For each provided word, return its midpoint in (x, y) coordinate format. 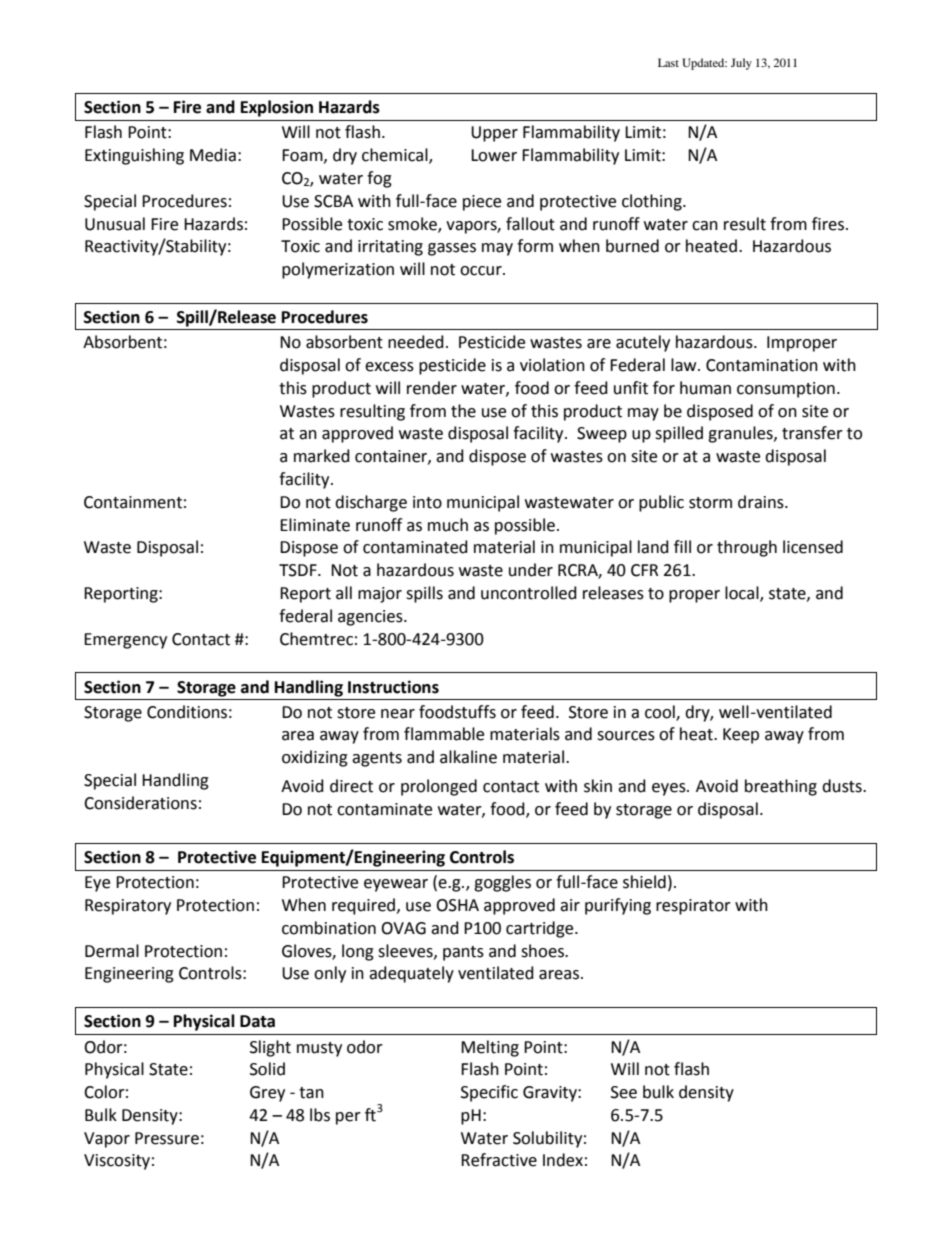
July (741, 64)
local (743, 594)
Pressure (167, 1138)
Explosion (277, 108)
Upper (494, 134)
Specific (489, 1093)
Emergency (125, 641)
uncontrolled (529, 593)
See (624, 1092)
